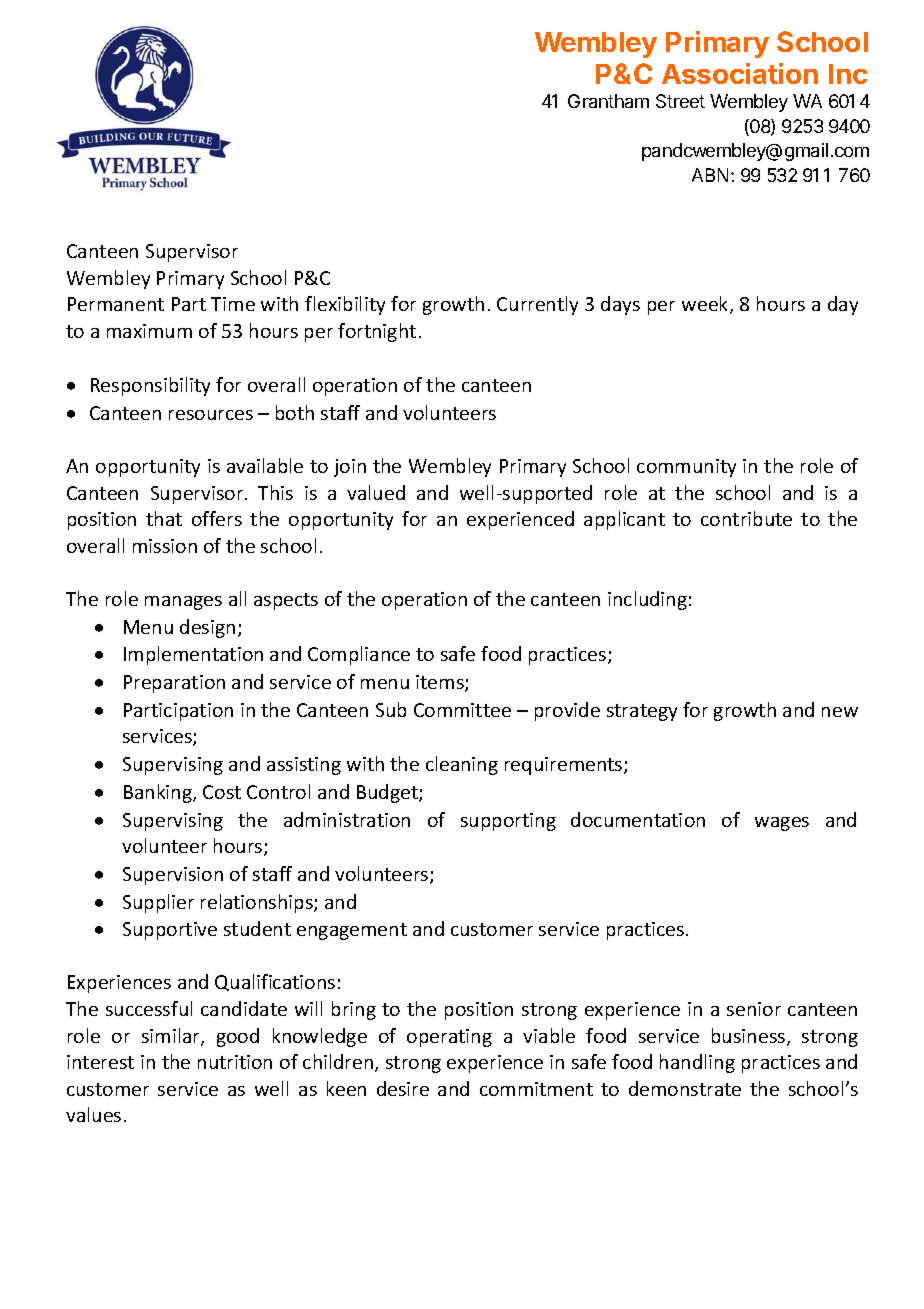 The image size is (924, 1309). I want to click on Association, so click(740, 73).
